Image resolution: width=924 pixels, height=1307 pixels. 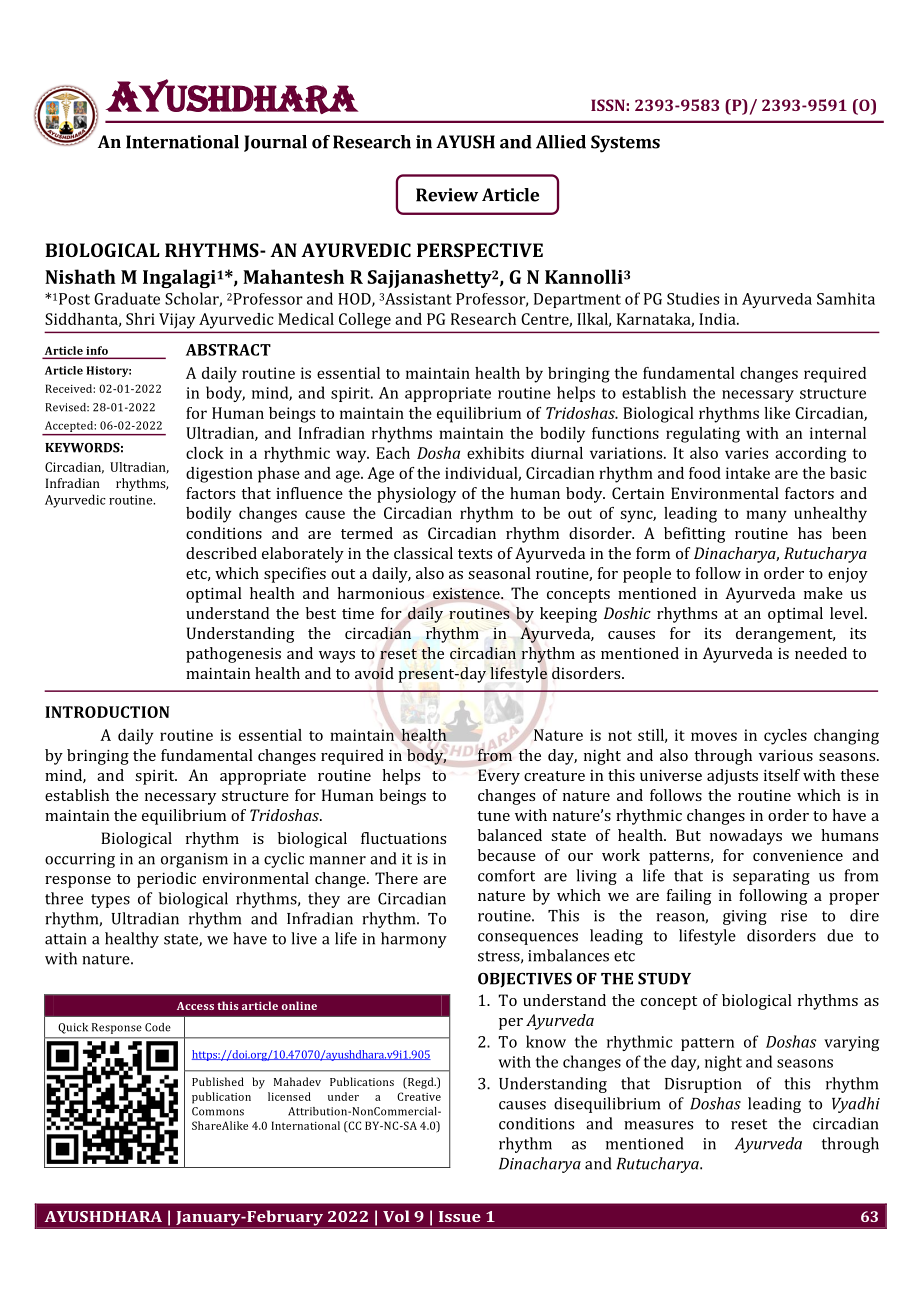 I want to click on Commons, so click(x=218, y=1111).
